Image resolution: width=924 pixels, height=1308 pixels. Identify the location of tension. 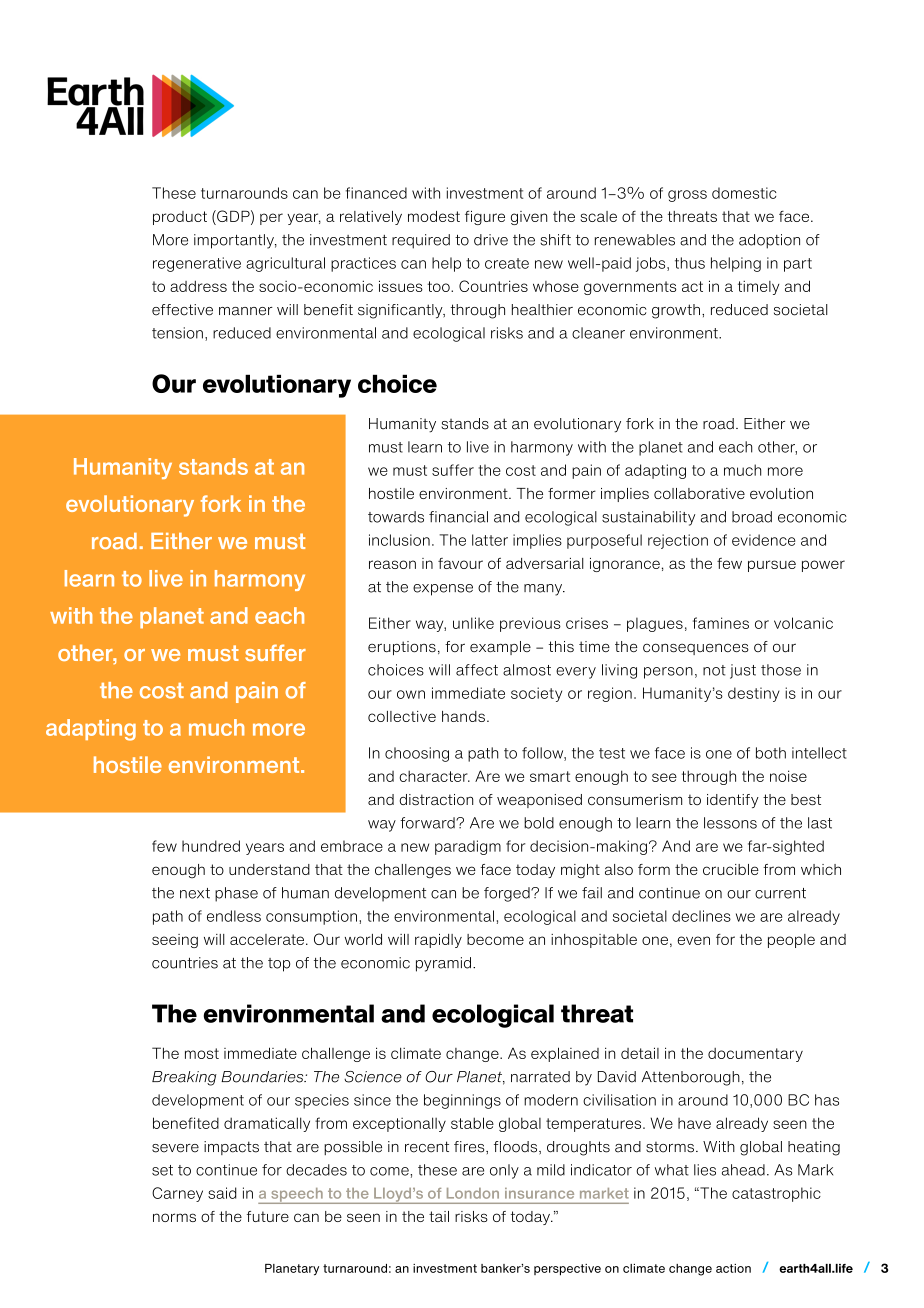
(177, 333).
